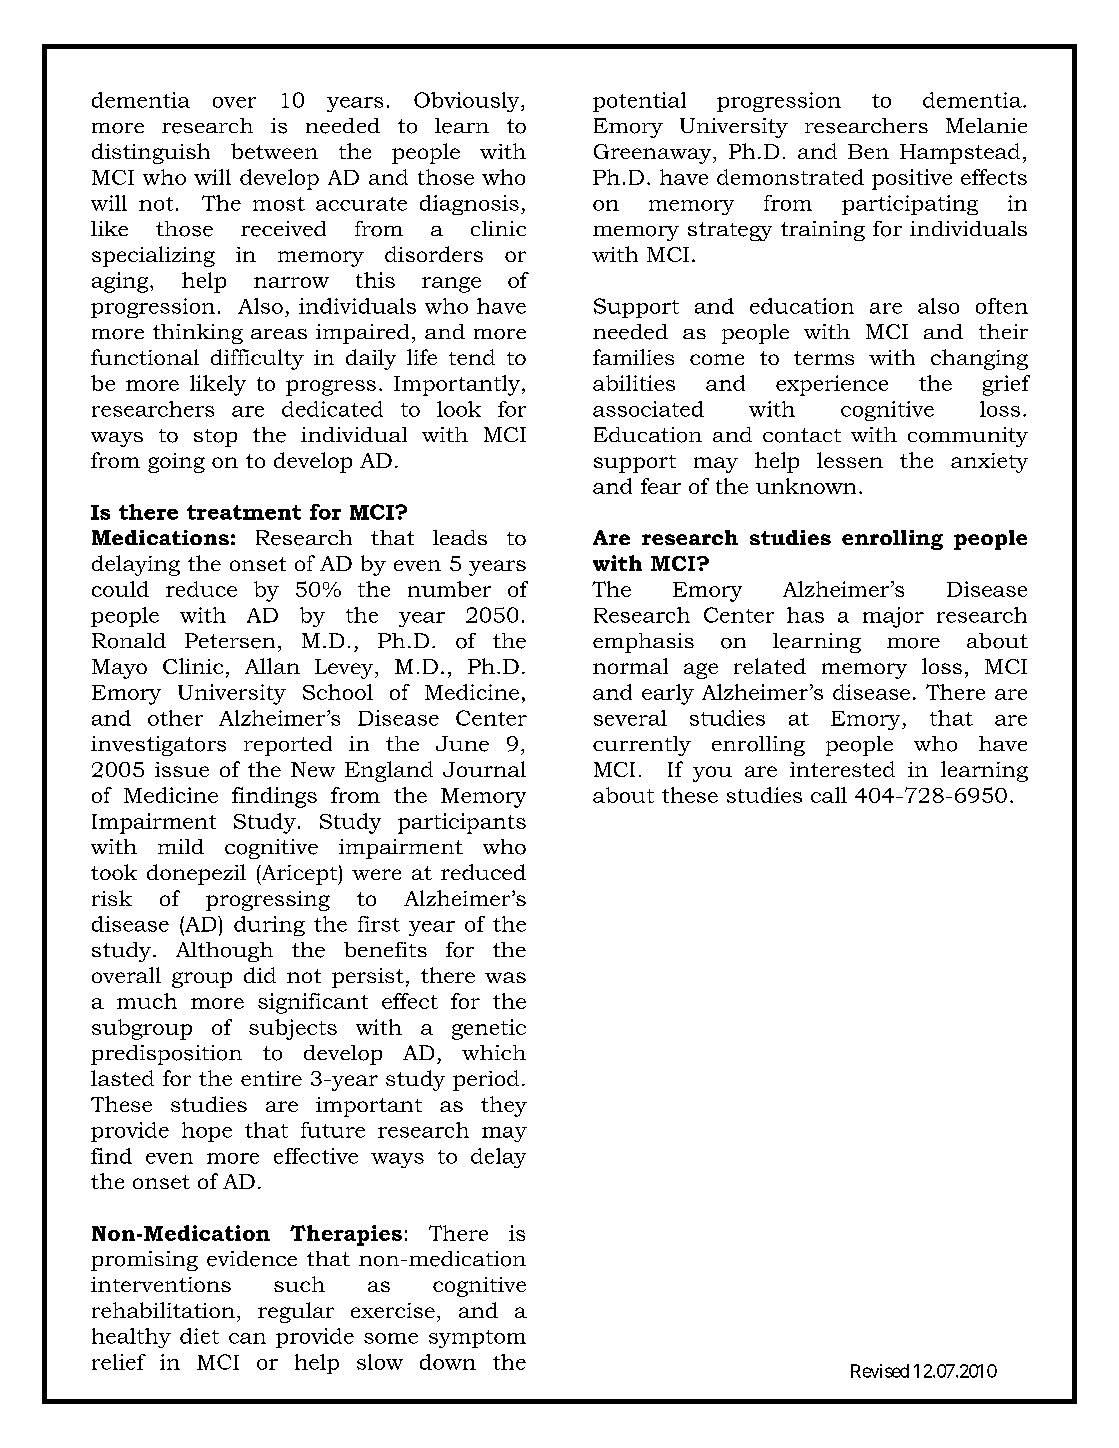 The height and width of the screenshot is (1448, 1119). What do you see at coordinates (912, 179) in the screenshot?
I see `positive` at bounding box center [912, 179].
